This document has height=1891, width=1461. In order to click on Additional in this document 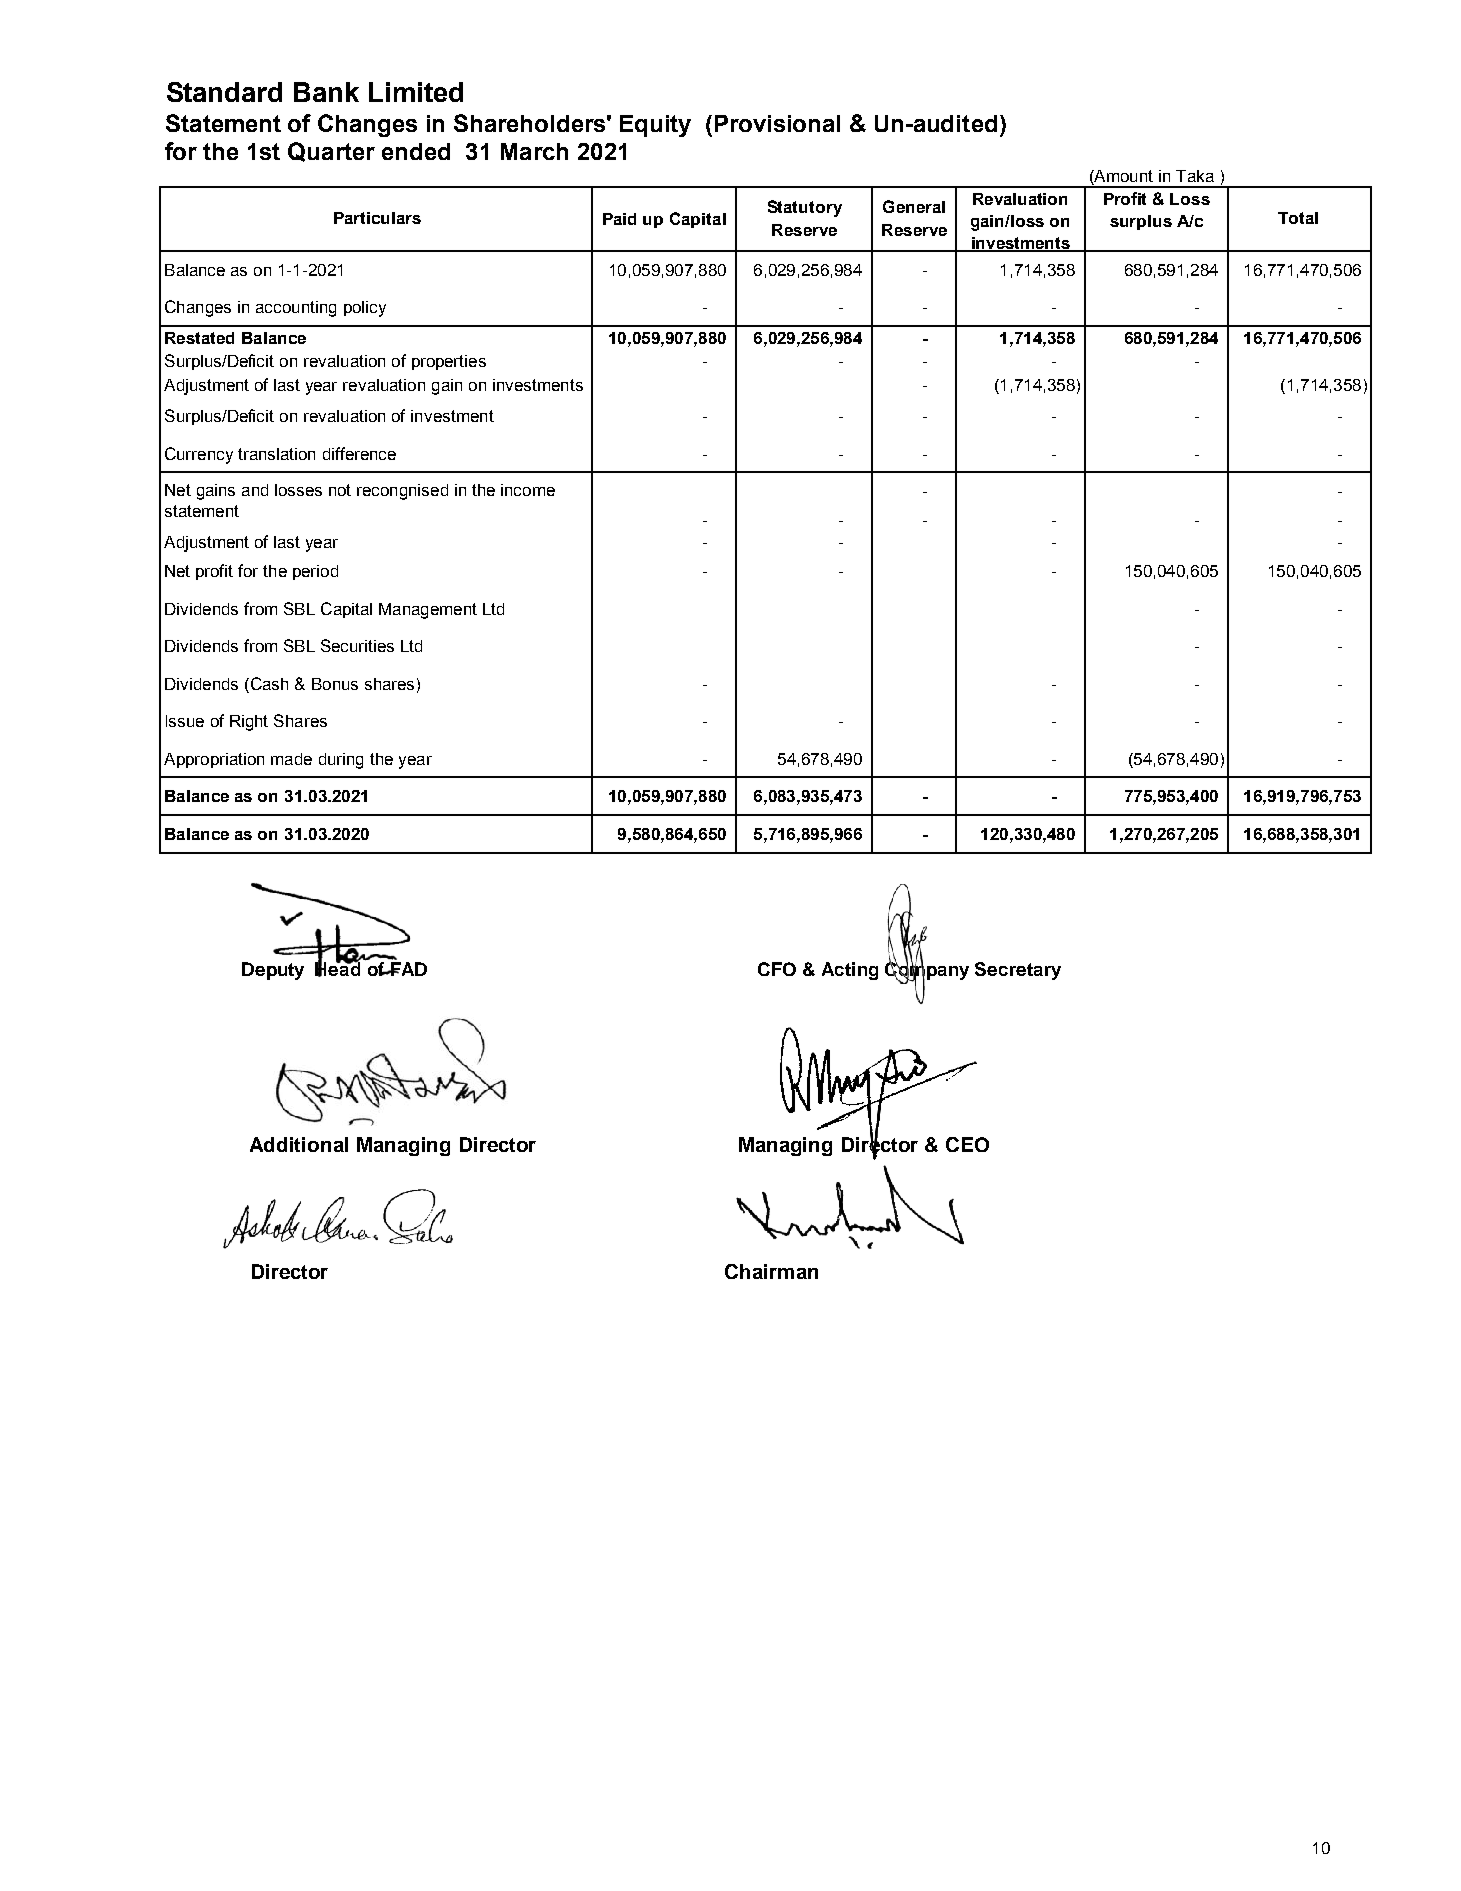, I will do `click(299, 1144)`.
